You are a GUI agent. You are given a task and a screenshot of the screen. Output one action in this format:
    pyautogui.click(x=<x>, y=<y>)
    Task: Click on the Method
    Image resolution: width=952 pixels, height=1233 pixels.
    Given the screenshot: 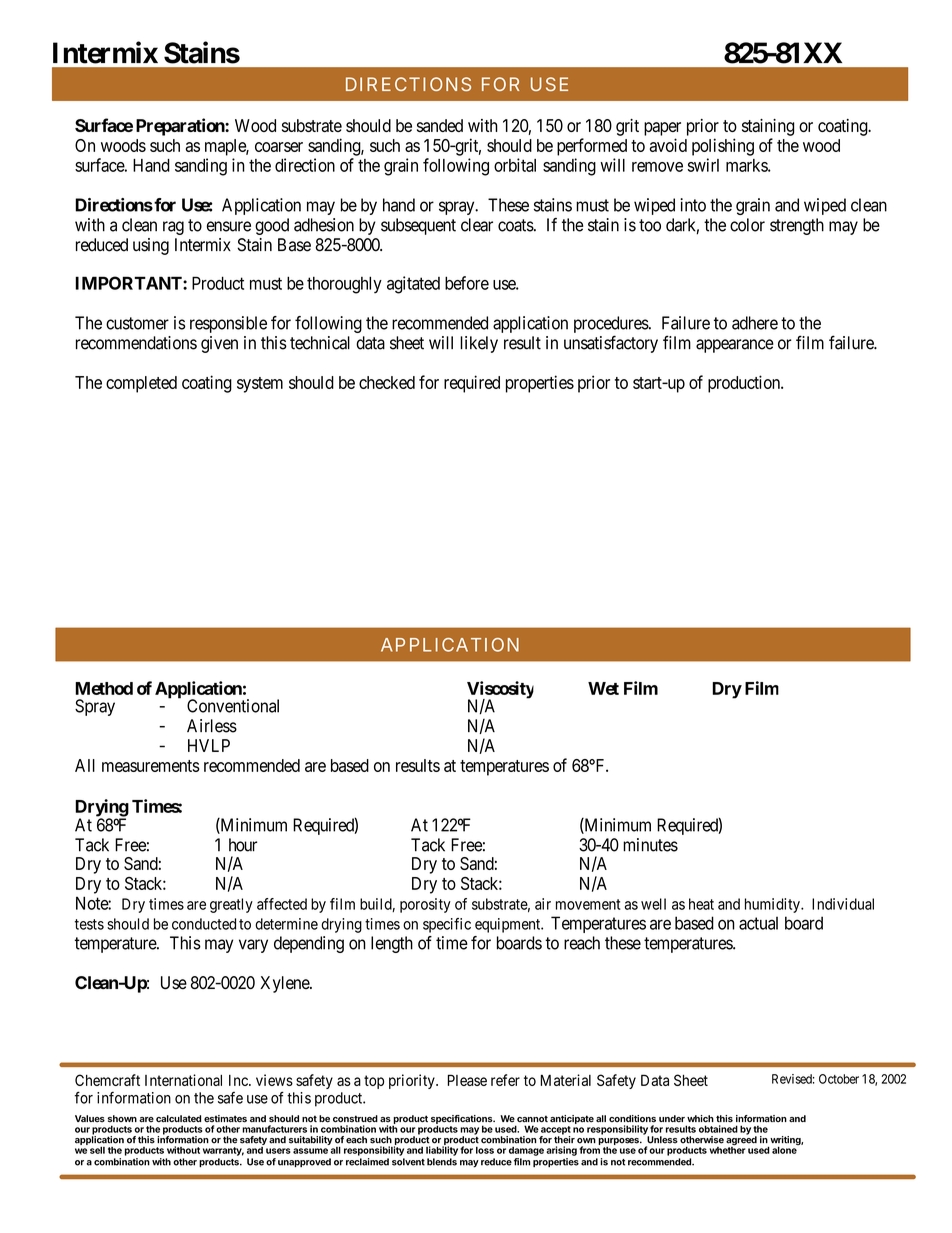 What is the action you would take?
    pyautogui.click(x=104, y=688)
